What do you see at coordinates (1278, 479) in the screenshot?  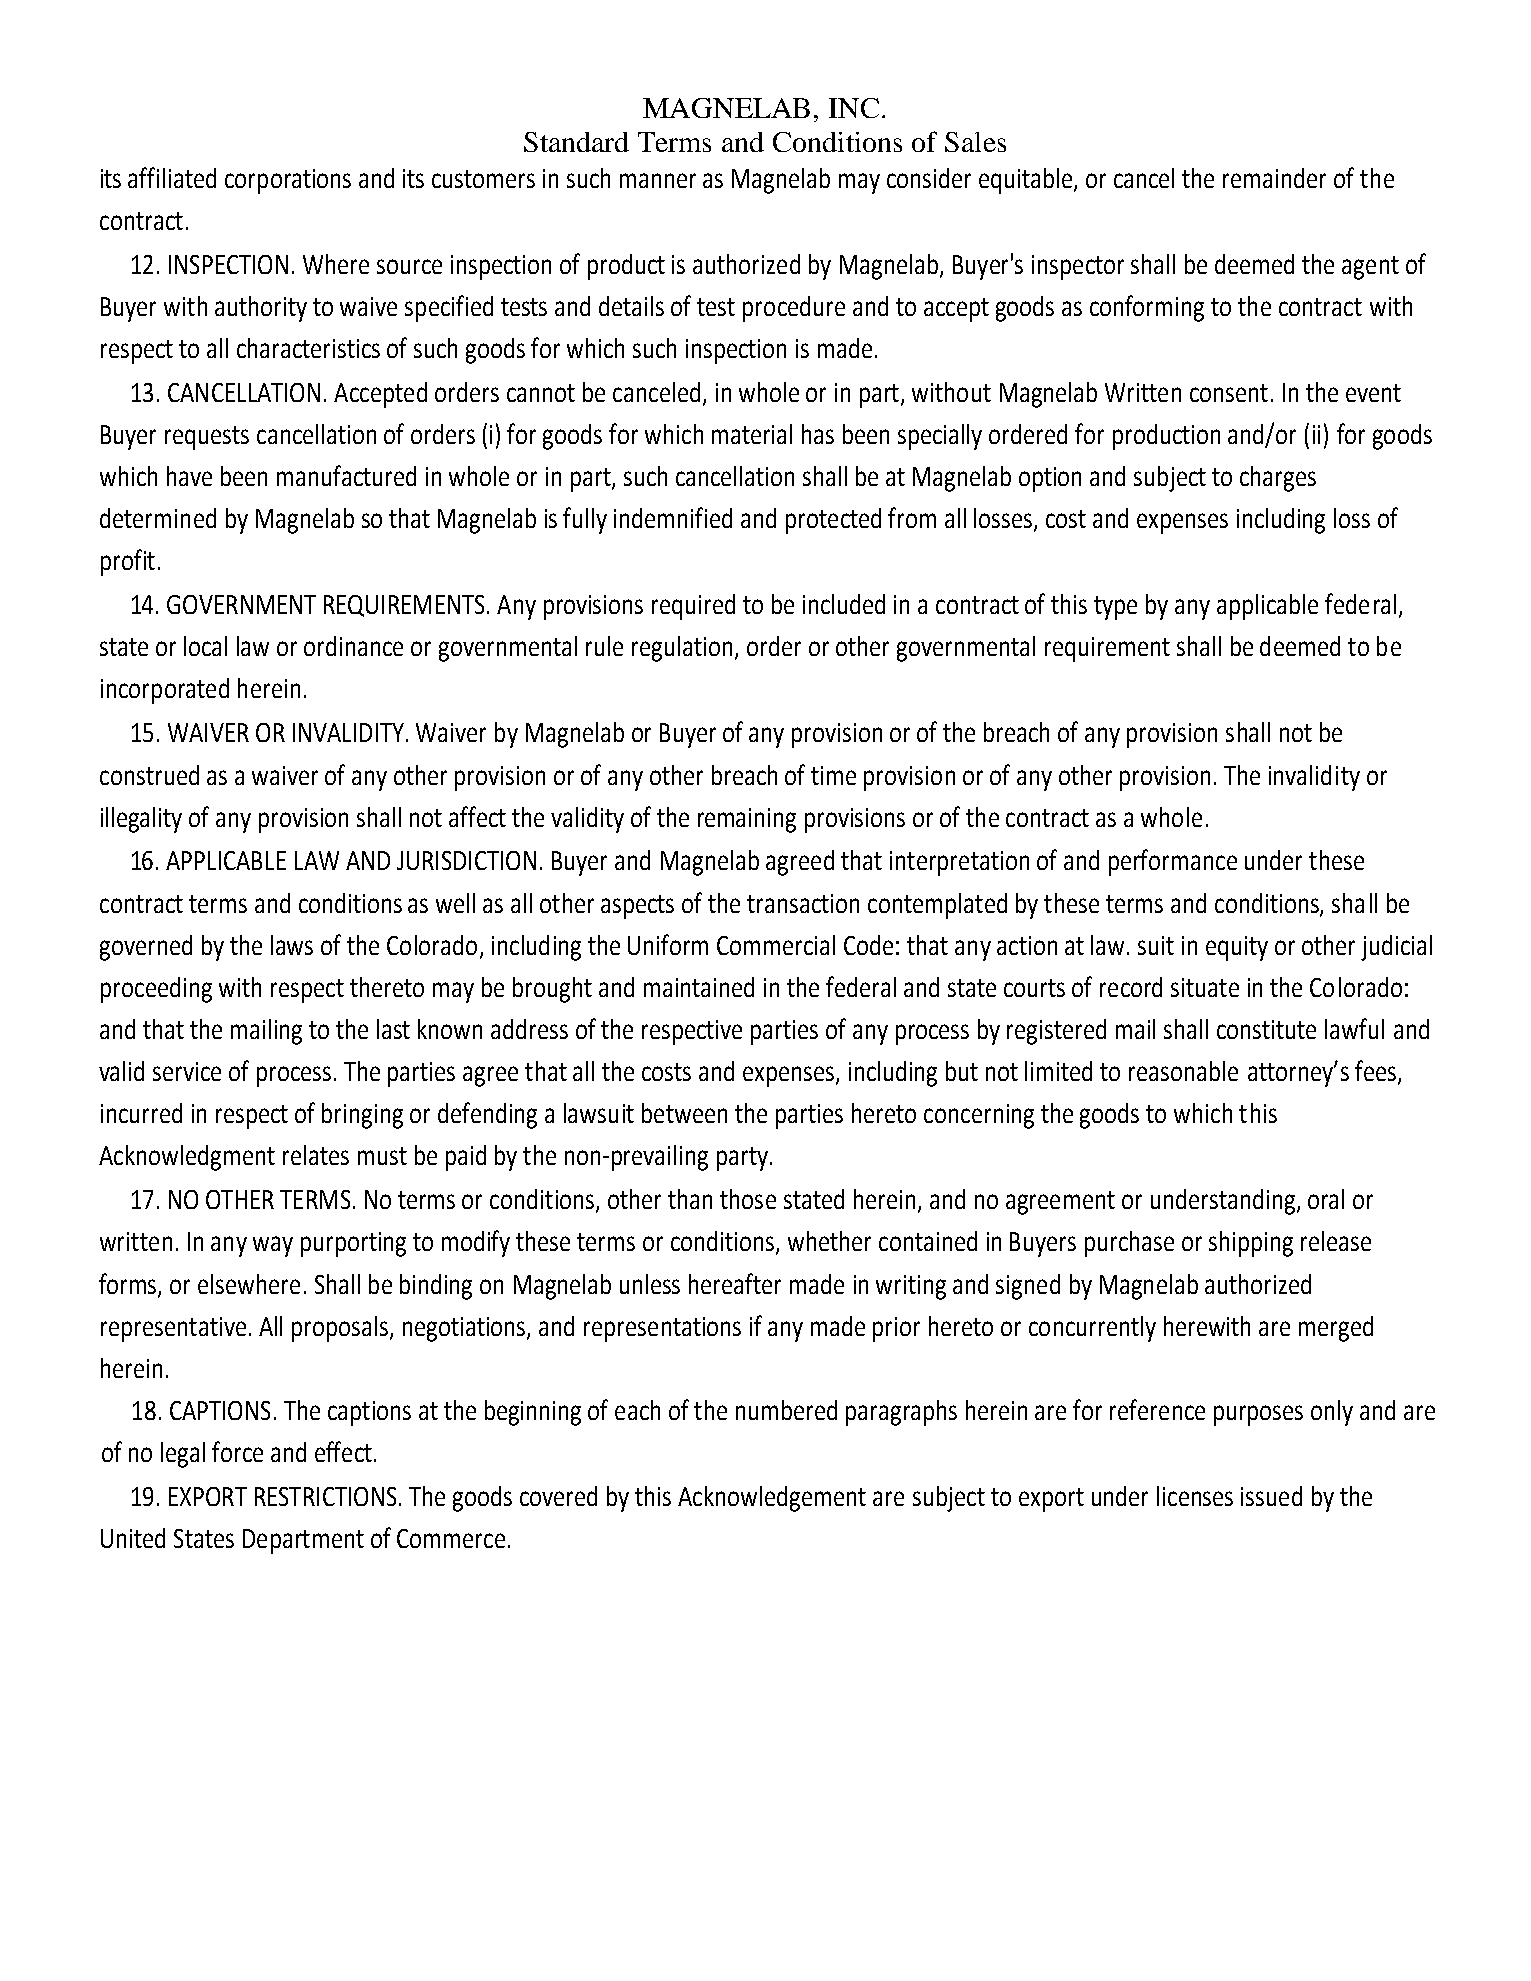 I see `charges` at bounding box center [1278, 479].
